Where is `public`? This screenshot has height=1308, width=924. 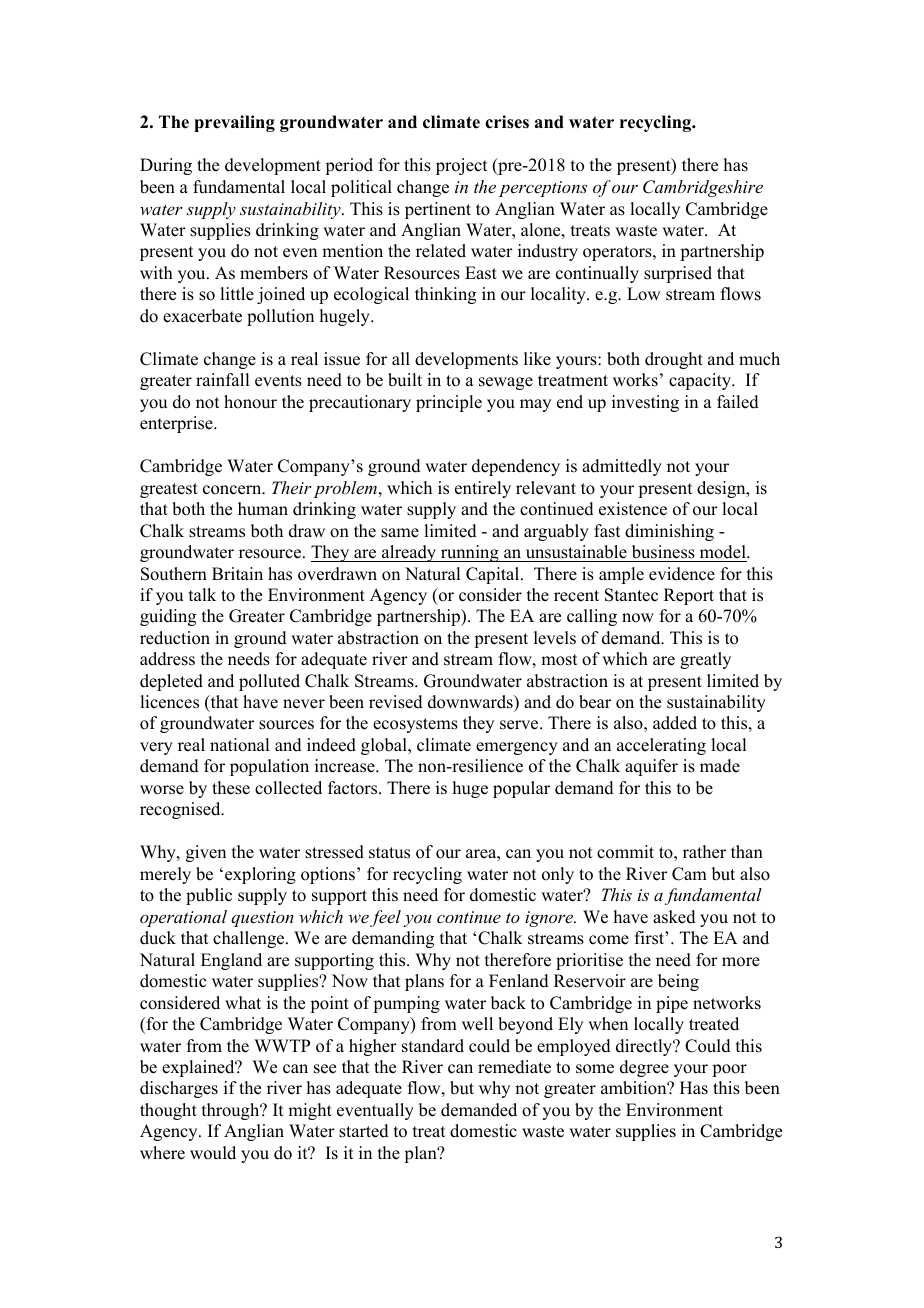 public is located at coordinates (209, 896).
